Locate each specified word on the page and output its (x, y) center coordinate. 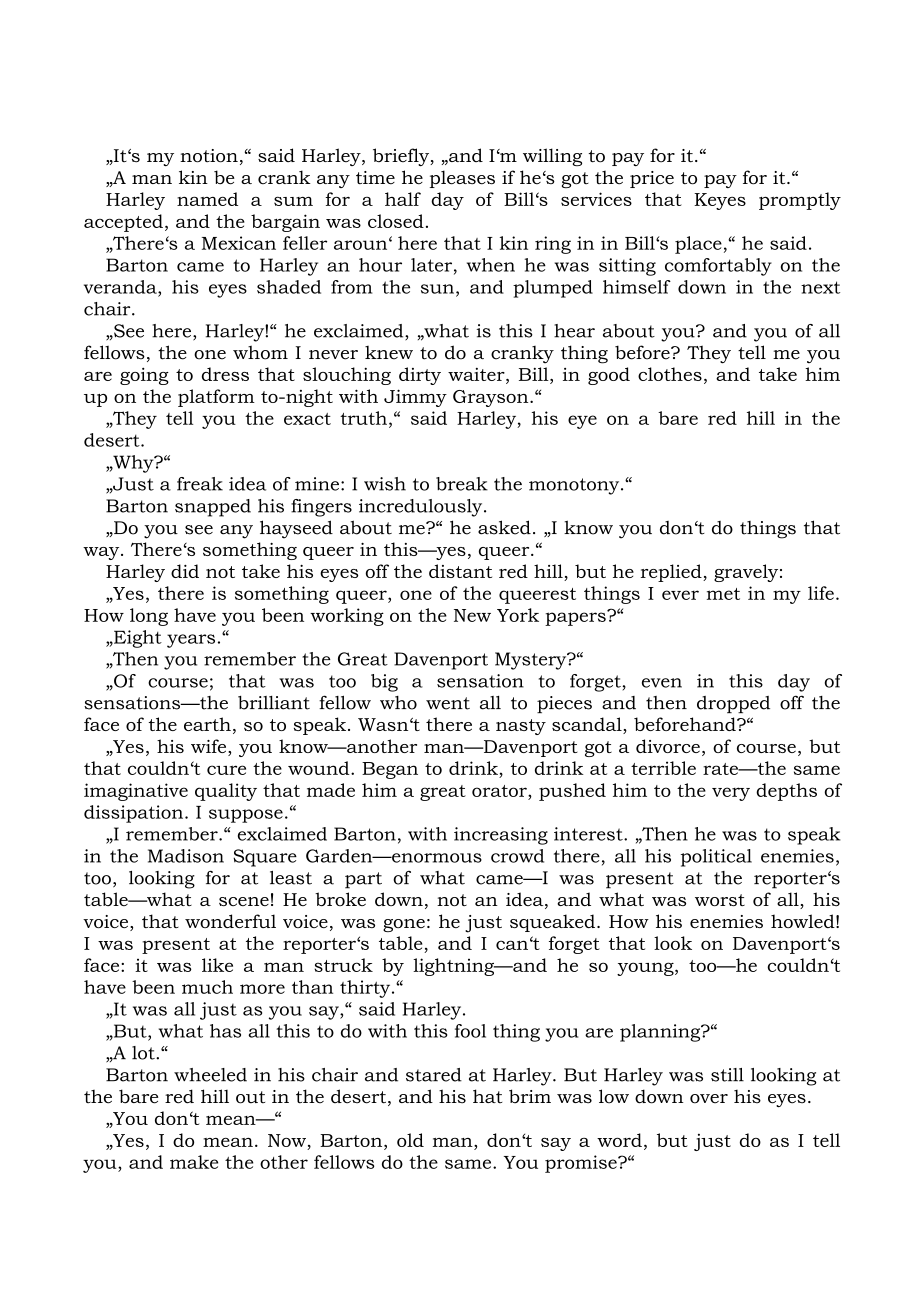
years (191, 641)
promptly (800, 201)
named (207, 199)
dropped (733, 704)
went (448, 703)
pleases (462, 179)
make (194, 1162)
